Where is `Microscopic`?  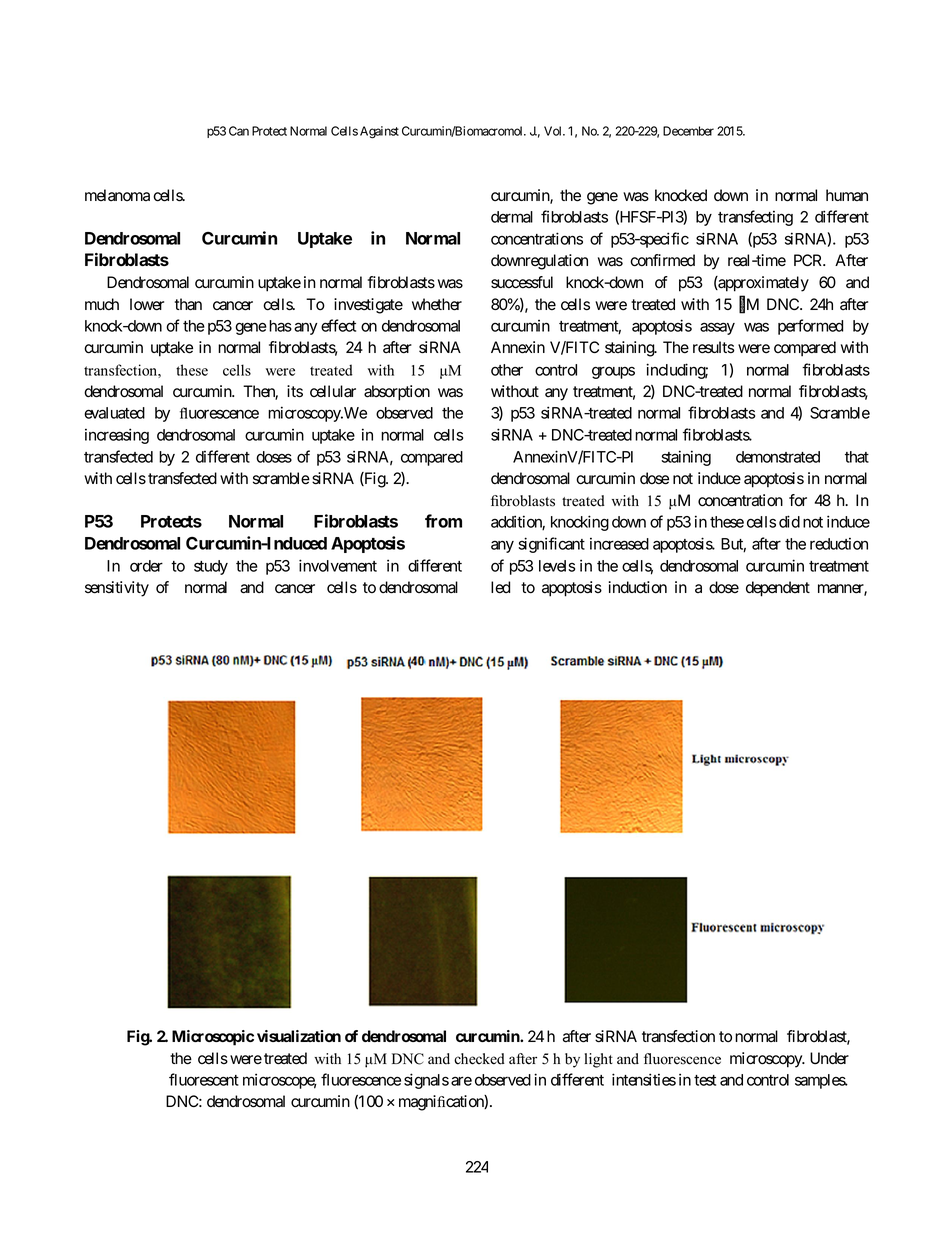
Microscopic is located at coordinates (213, 1038).
